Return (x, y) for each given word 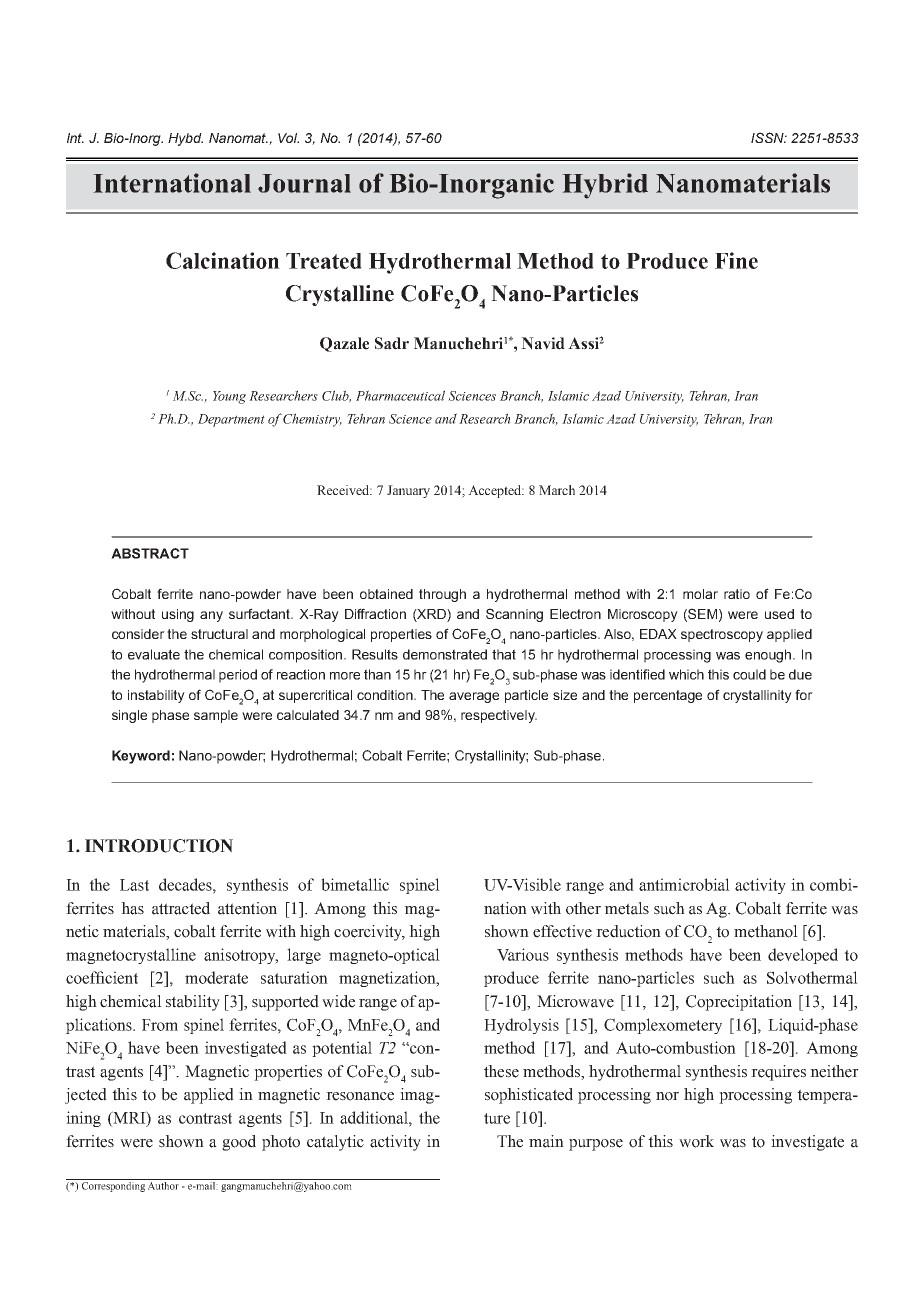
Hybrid (605, 186)
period (238, 676)
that (504, 654)
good (239, 1143)
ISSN (769, 137)
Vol (288, 138)
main (546, 1141)
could (749, 674)
